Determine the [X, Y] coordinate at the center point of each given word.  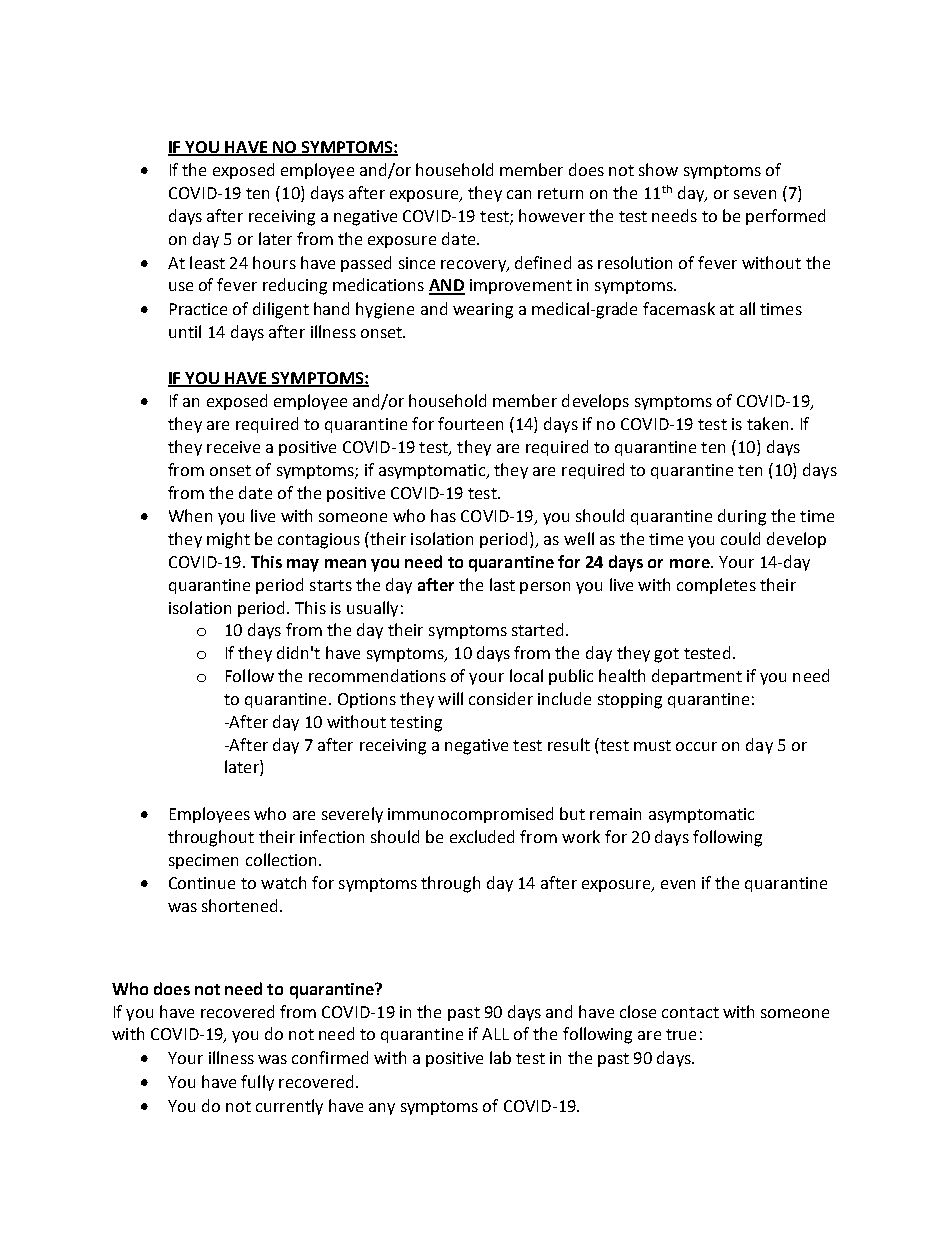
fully [257, 1083]
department [697, 677]
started [539, 629]
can [519, 194]
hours [274, 262]
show [658, 169]
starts [331, 585]
